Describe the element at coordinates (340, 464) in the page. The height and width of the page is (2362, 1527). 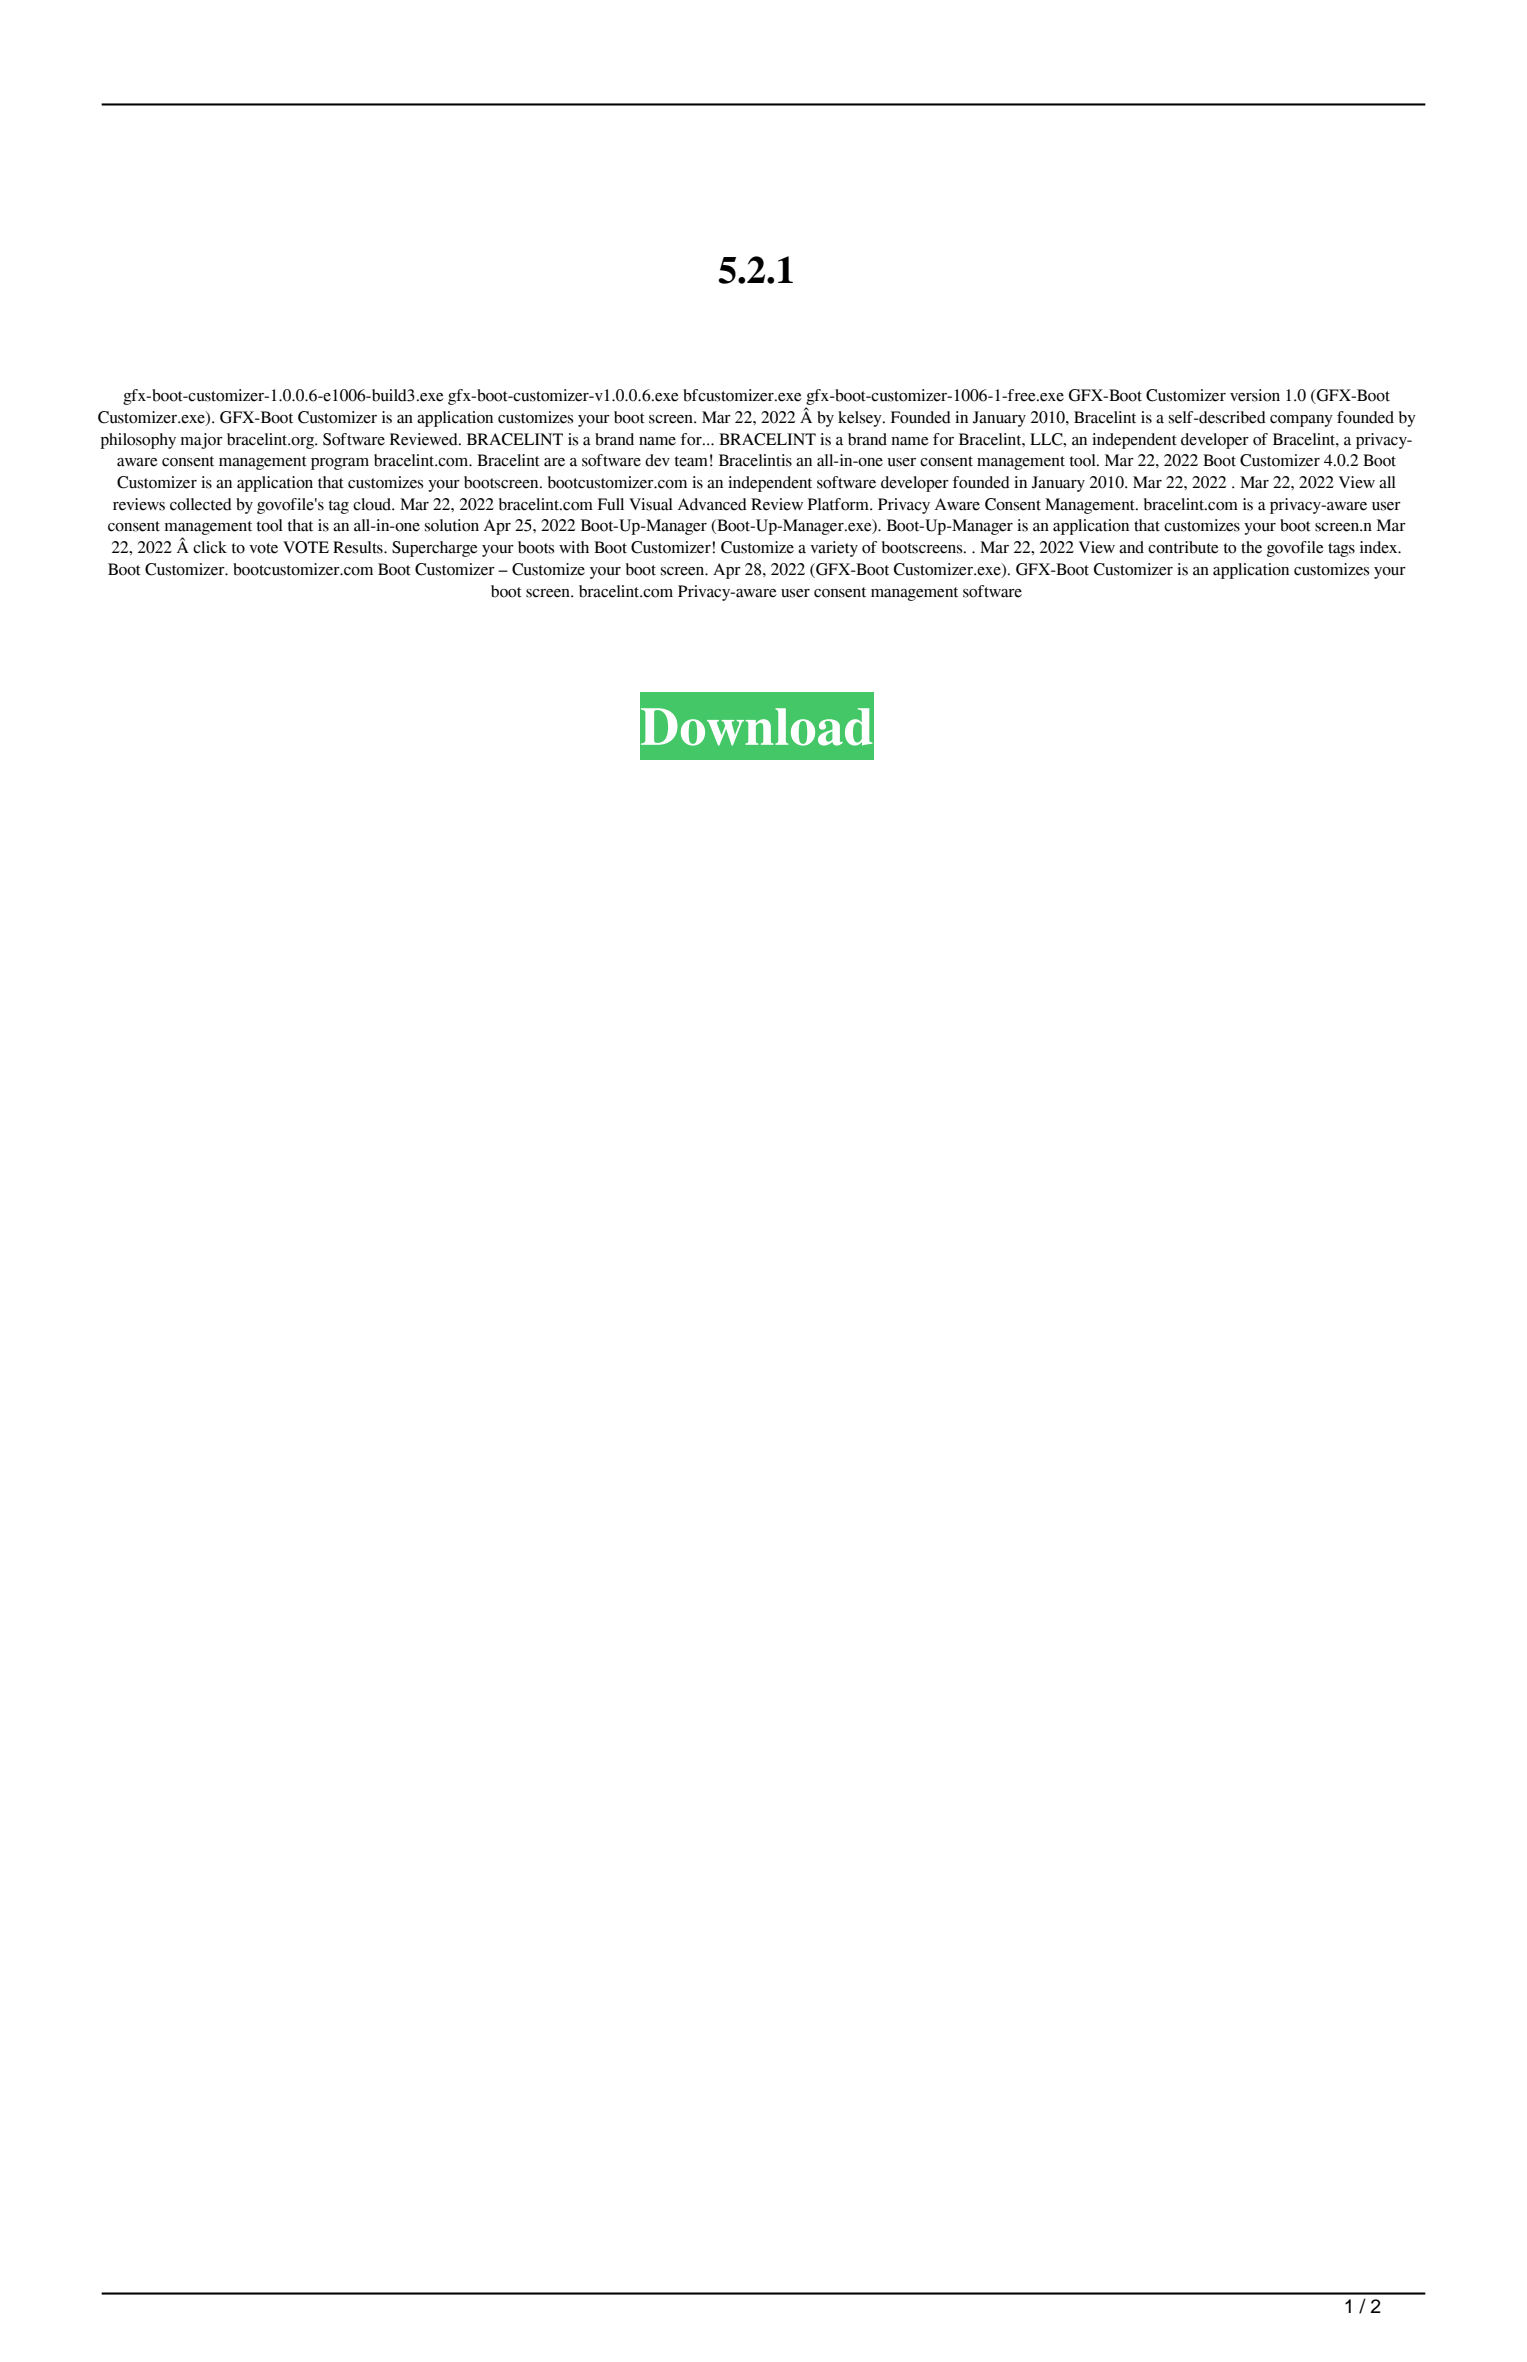
I see `program` at that location.
